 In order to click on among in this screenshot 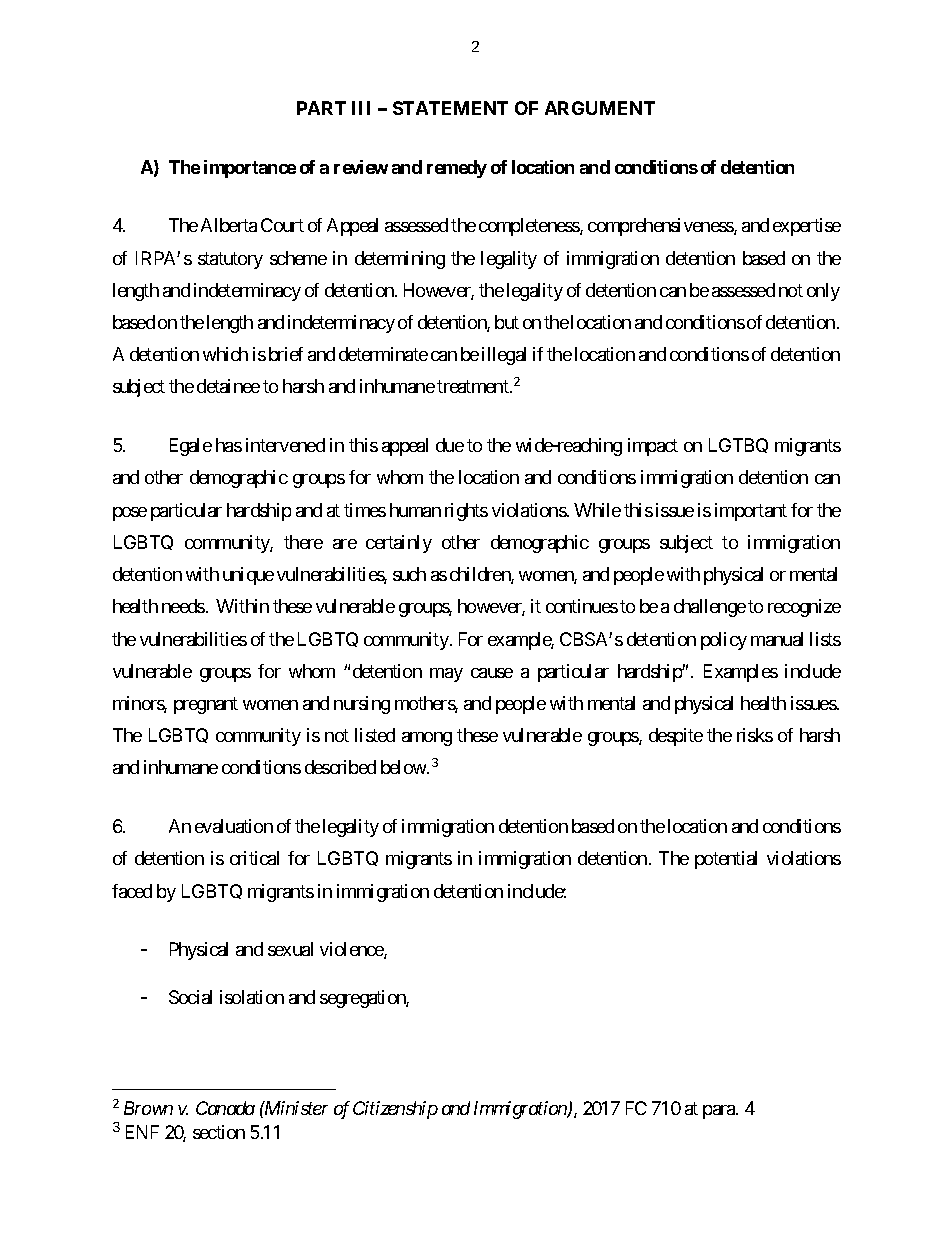, I will do `click(427, 739)`.
